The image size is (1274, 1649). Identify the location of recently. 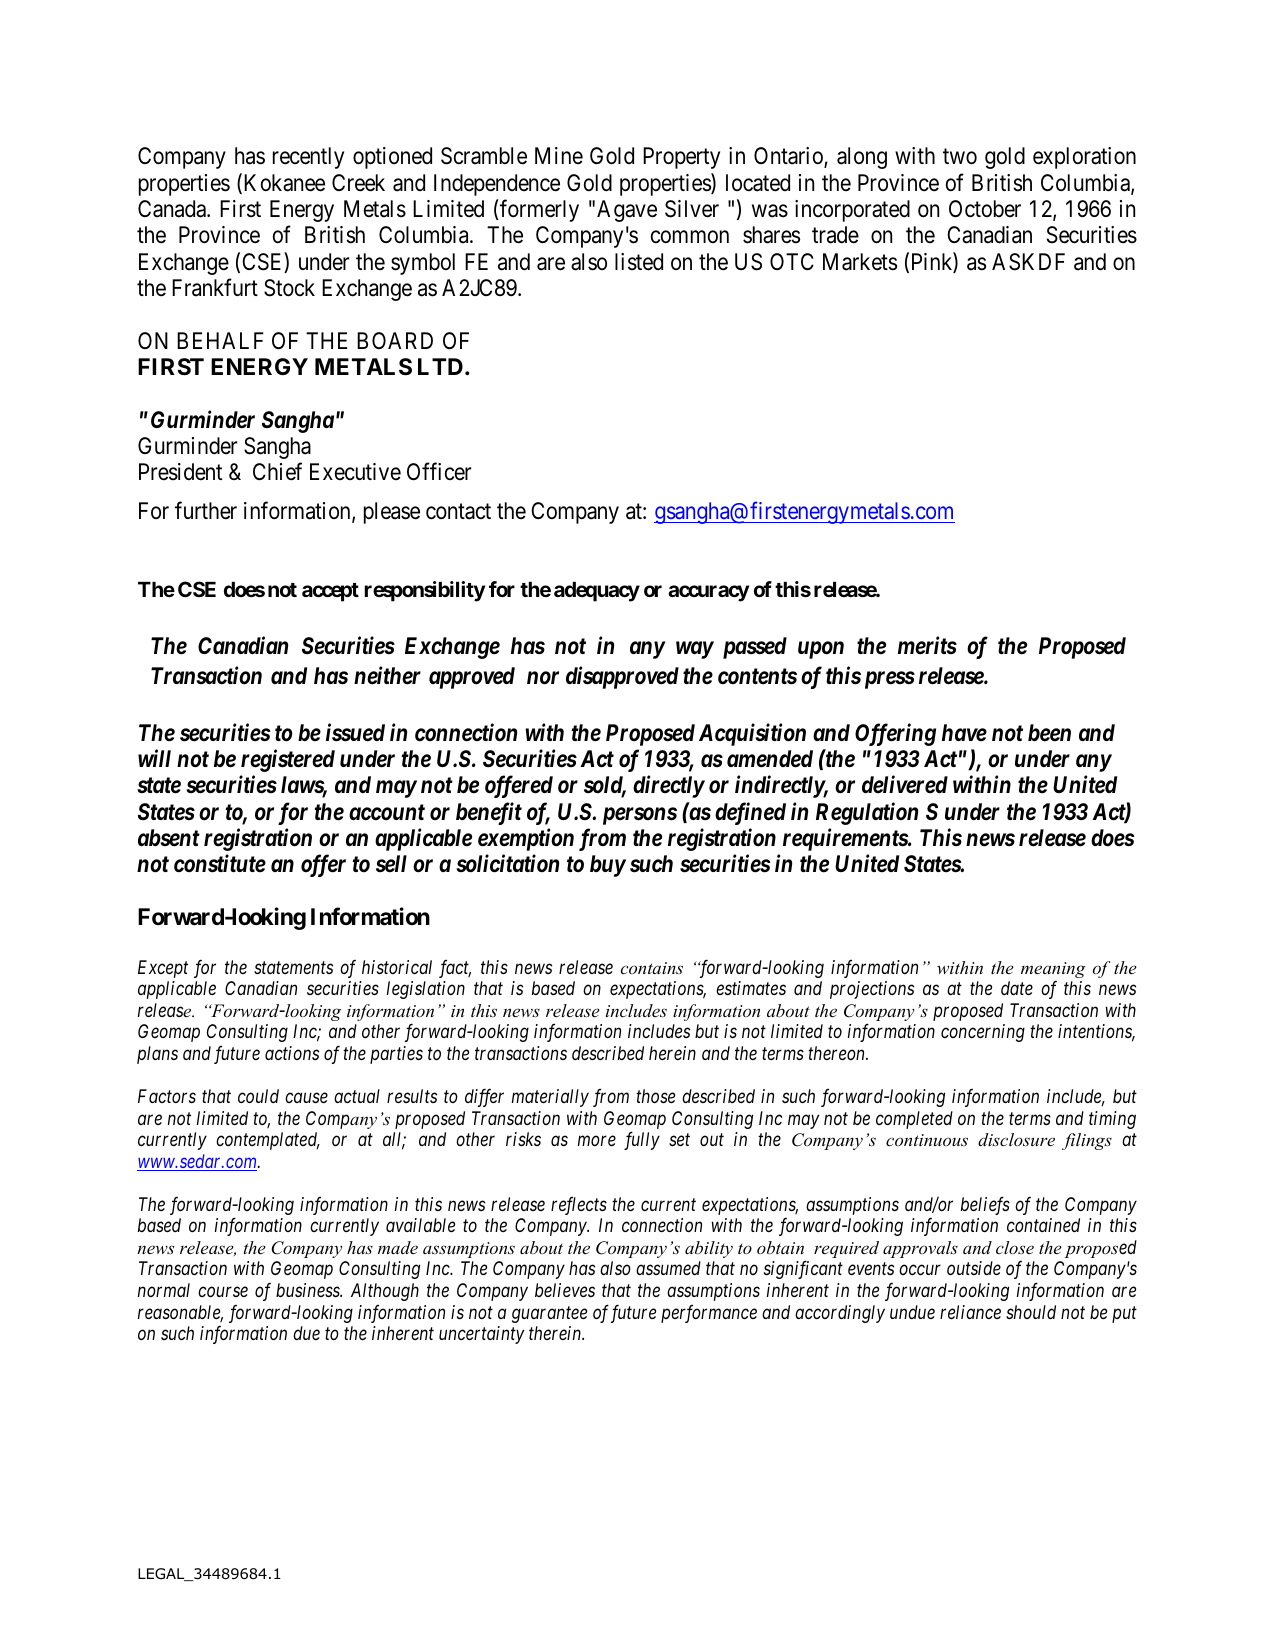
(308, 158).
